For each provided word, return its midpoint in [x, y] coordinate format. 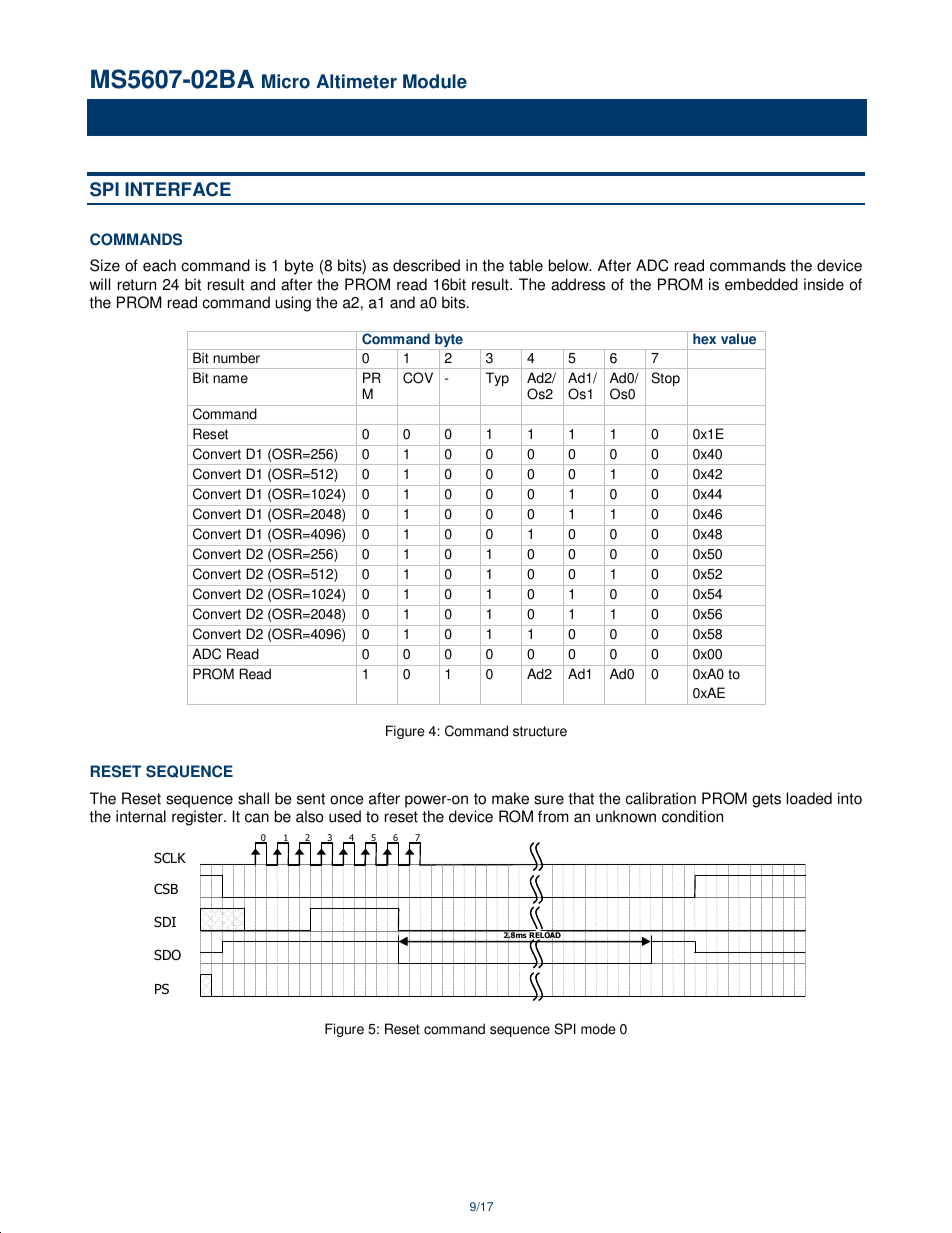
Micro [286, 81]
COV [418, 378]
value [738, 339]
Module [435, 81]
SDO [167, 954]
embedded [761, 284]
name [230, 379]
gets [766, 800]
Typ [497, 379]
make [510, 798]
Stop [665, 379]
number [236, 358]
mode [598, 1029]
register [198, 818]
